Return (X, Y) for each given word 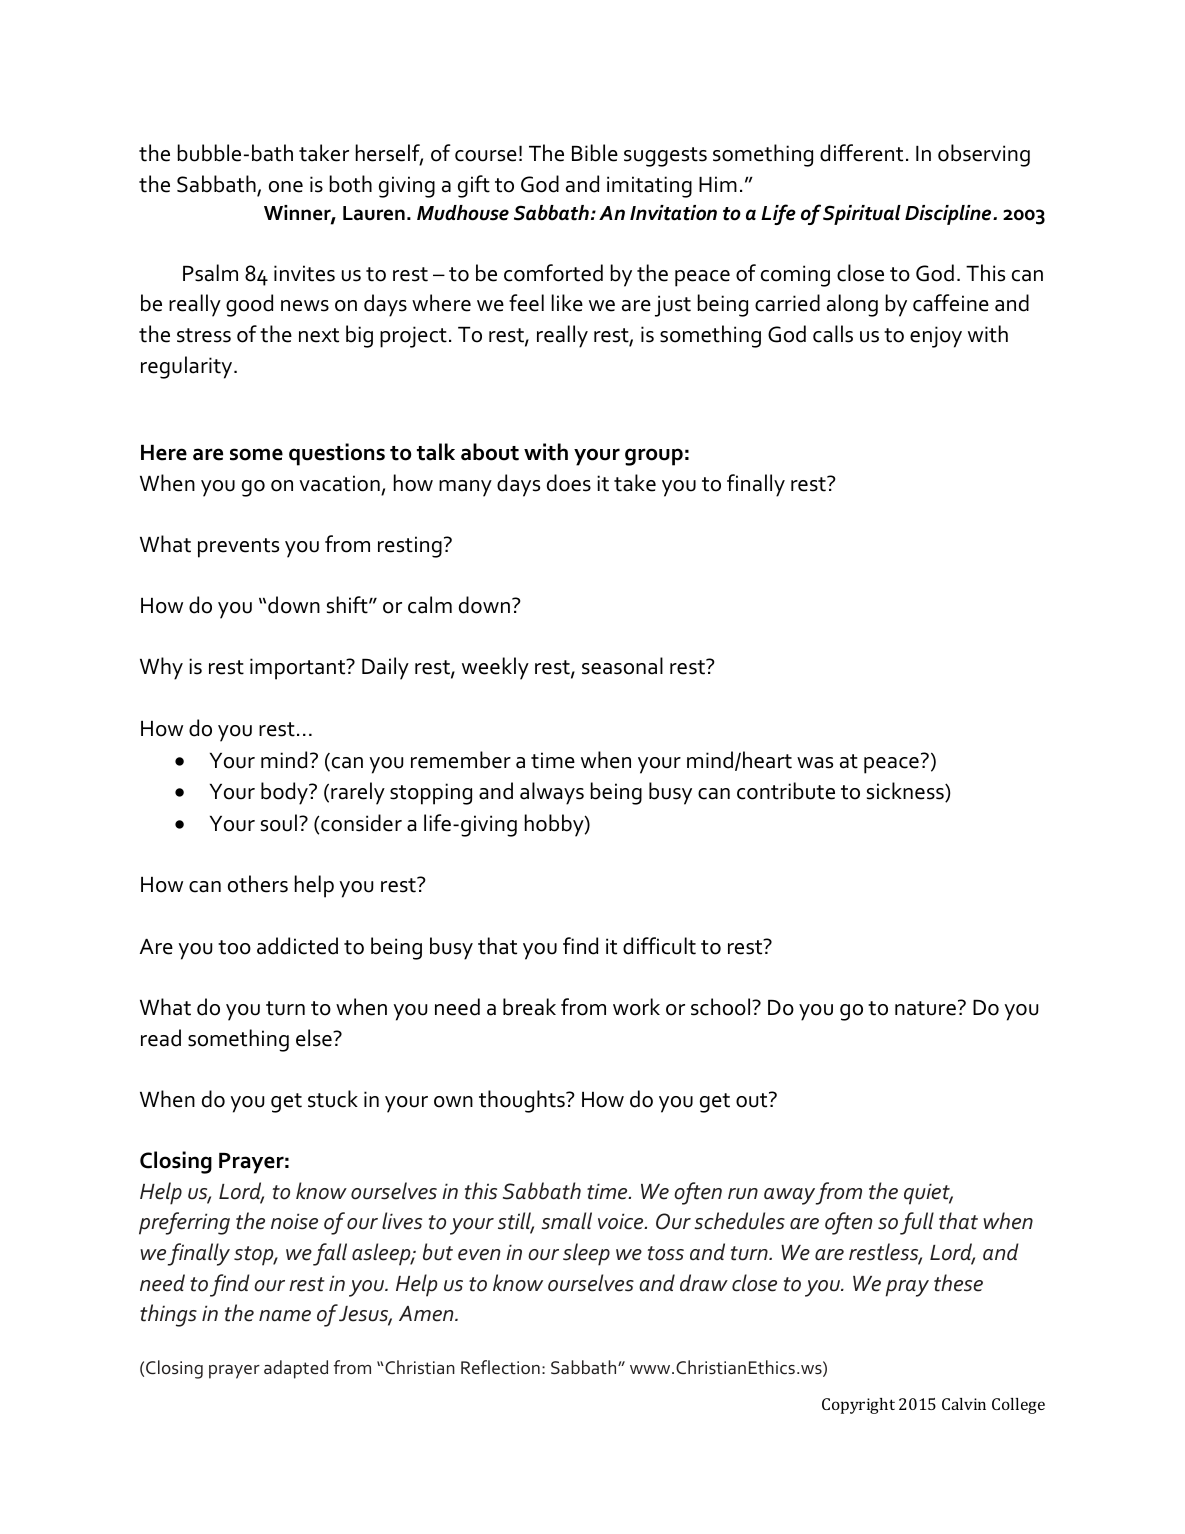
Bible (595, 153)
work (636, 1007)
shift (348, 605)
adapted (296, 1369)
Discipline (949, 215)
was (815, 763)
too (234, 947)
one (286, 187)
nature (925, 1008)
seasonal (622, 666)
